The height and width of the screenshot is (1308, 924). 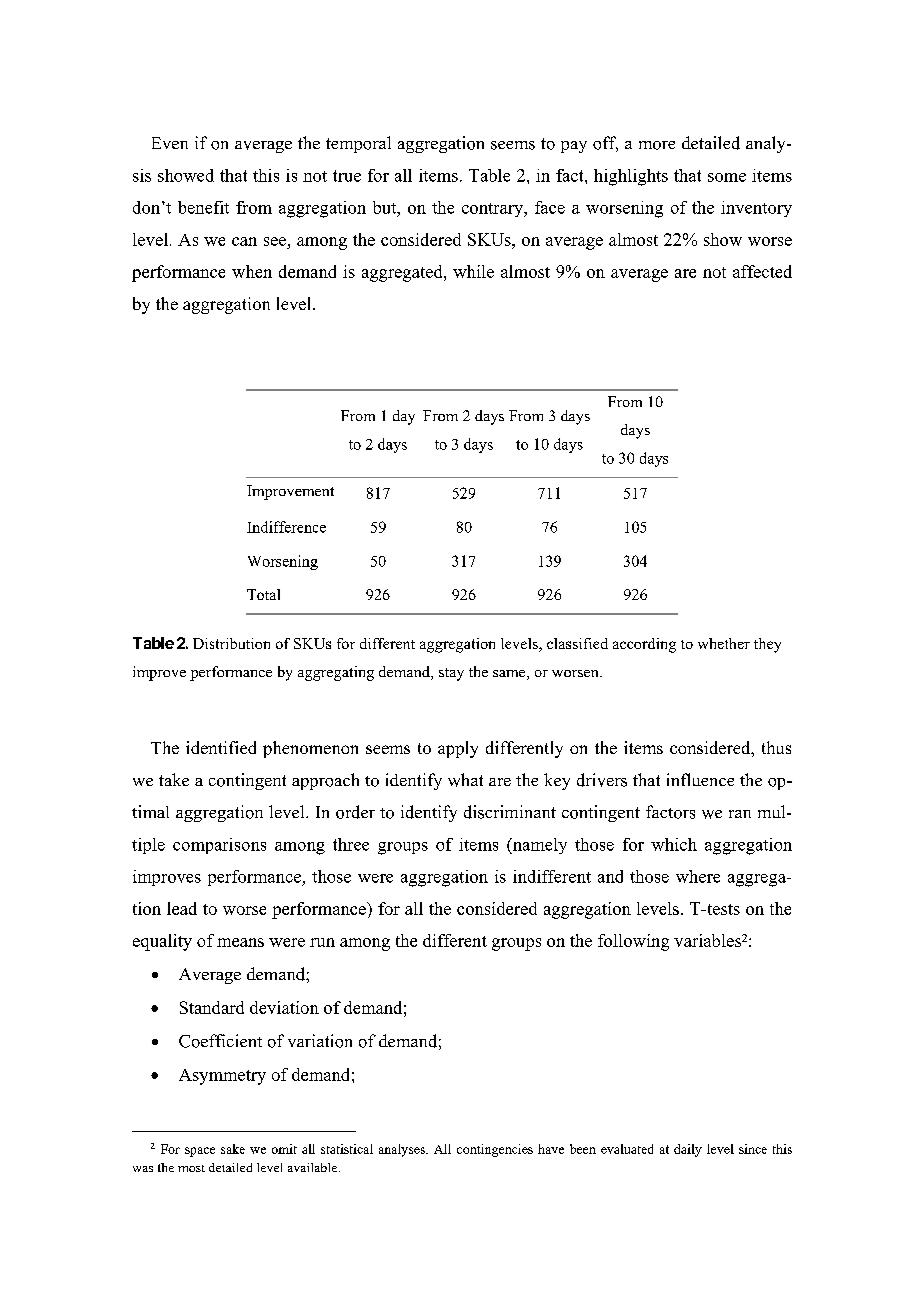 I want to click on stay, so click(x=451, y=674).
